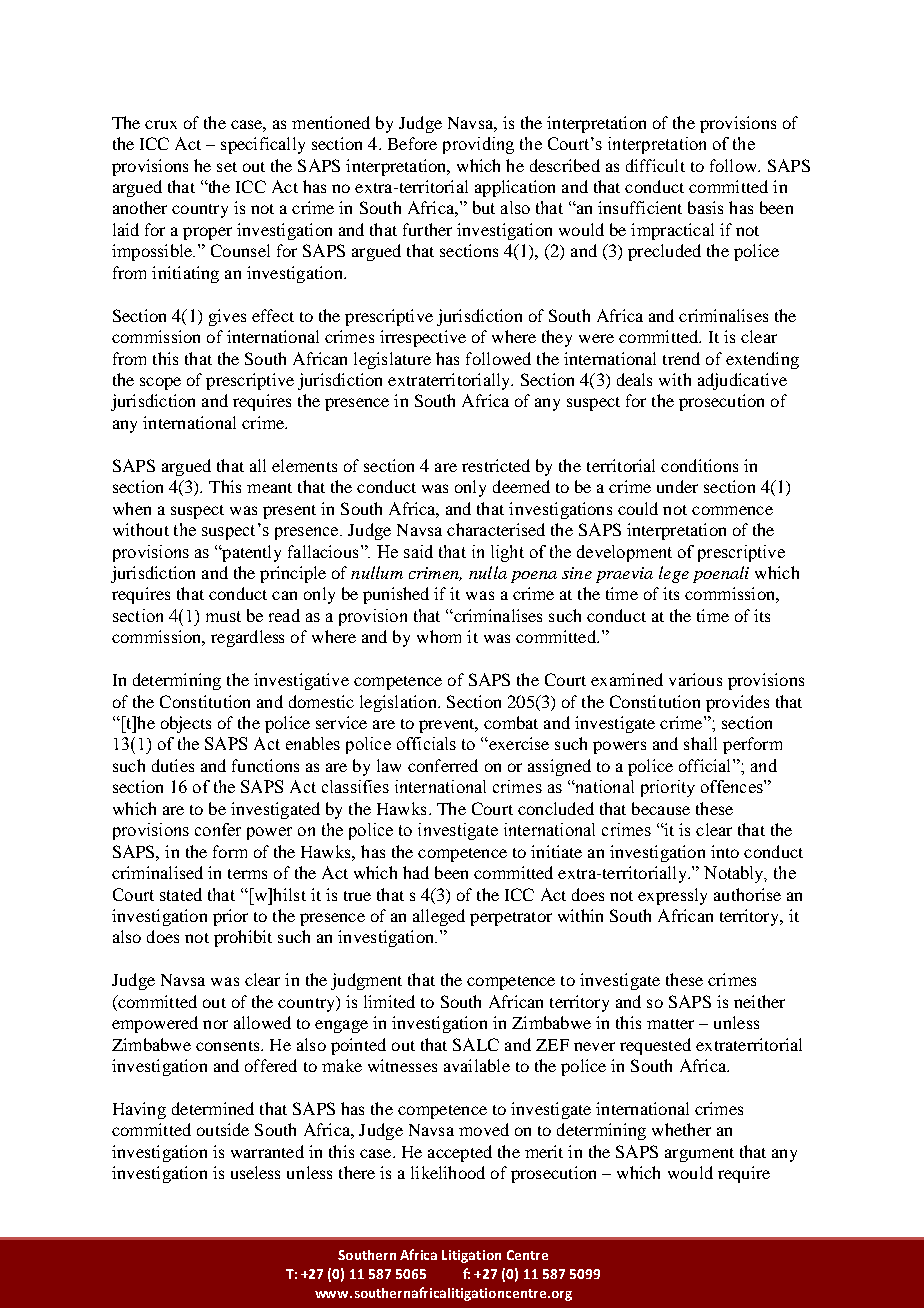 The image size is (924, 1308). I want to click on accepted, so click(460, 1153).
